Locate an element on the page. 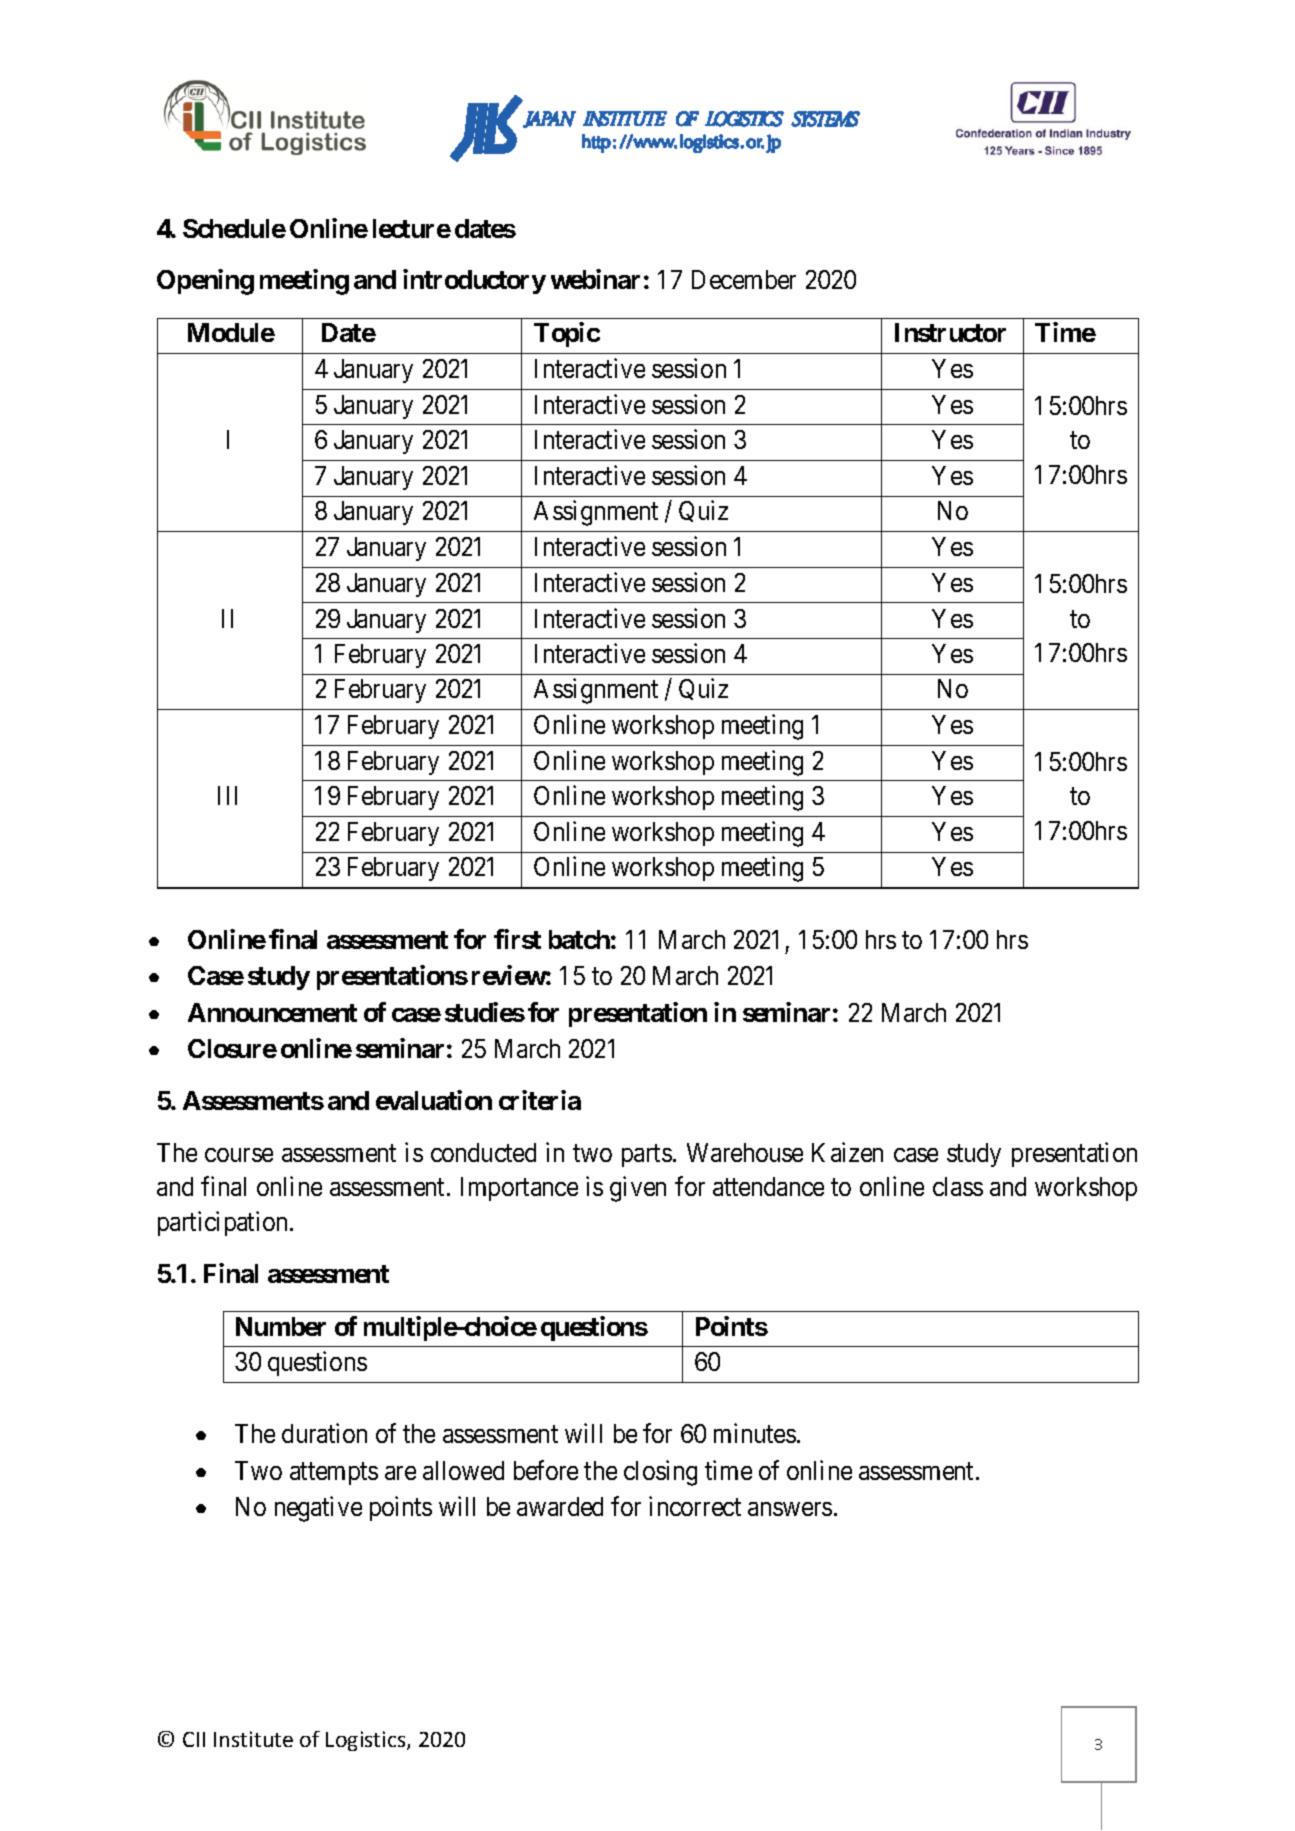  Kaizen is located at coordinates (847, 1152).
